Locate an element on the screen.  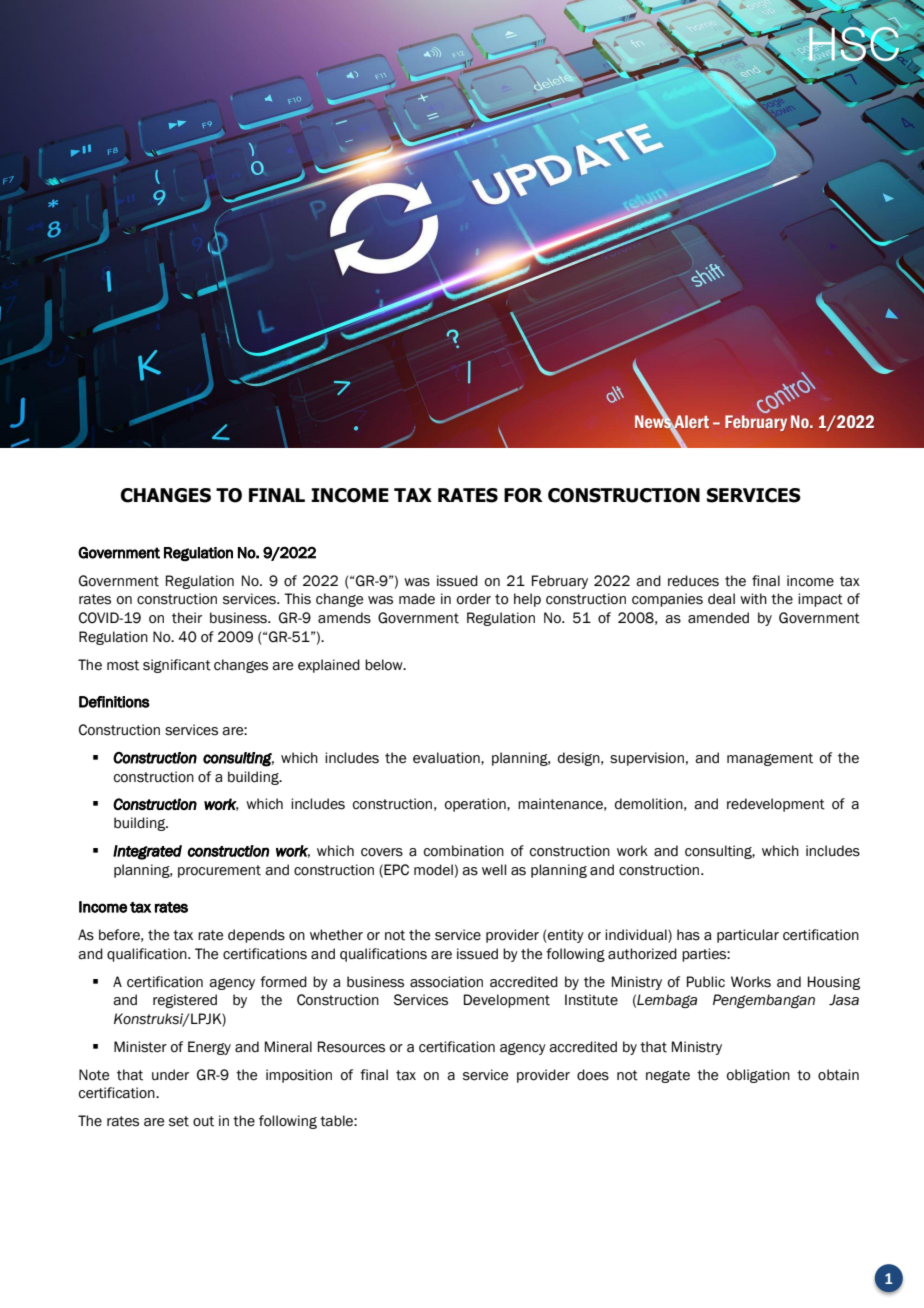
depends is located at coordinates (256, 936).
